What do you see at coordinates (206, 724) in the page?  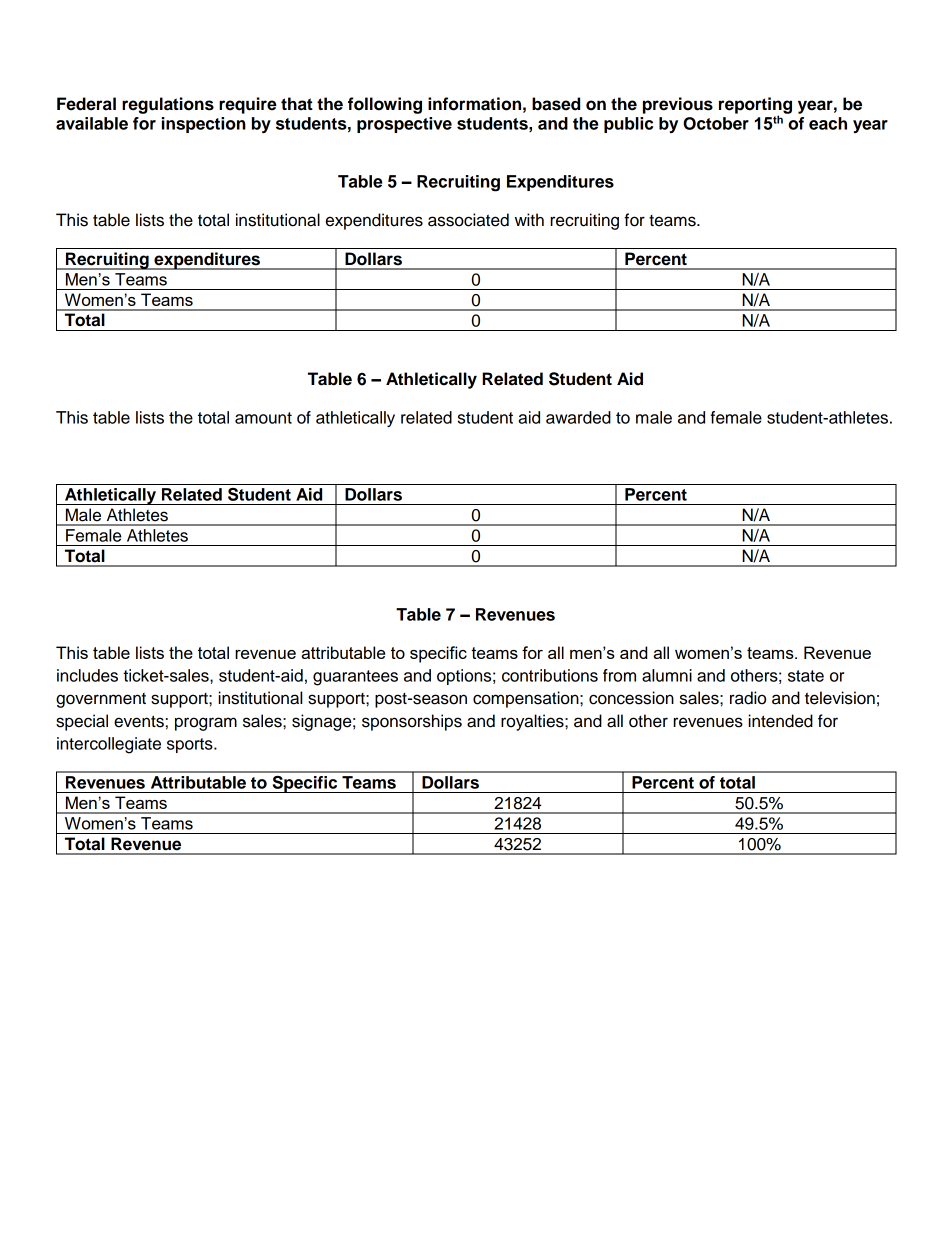 I see `program` at bounding box center [206, 724].
